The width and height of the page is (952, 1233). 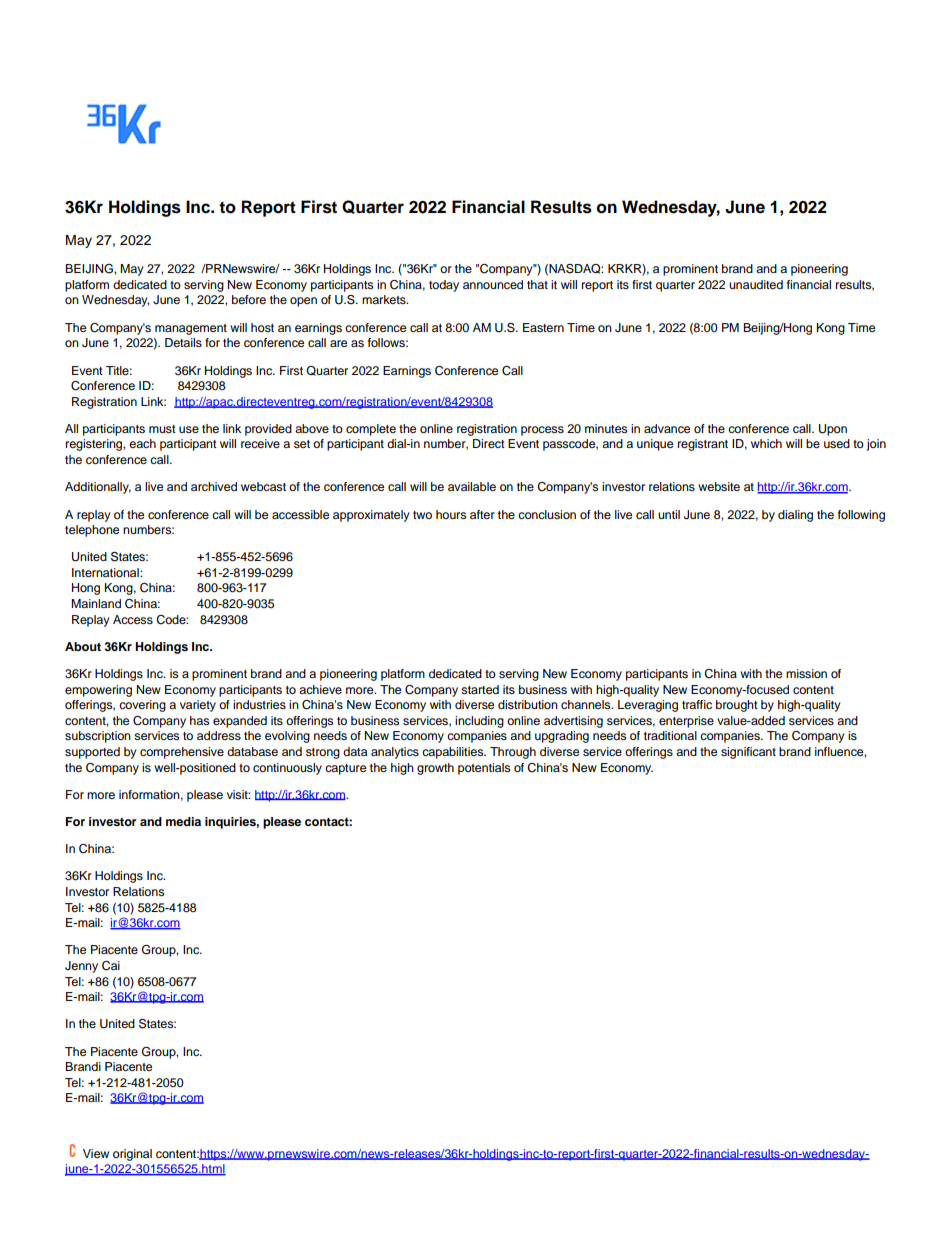 I want to click on brought, so click(x=737, y=706).
